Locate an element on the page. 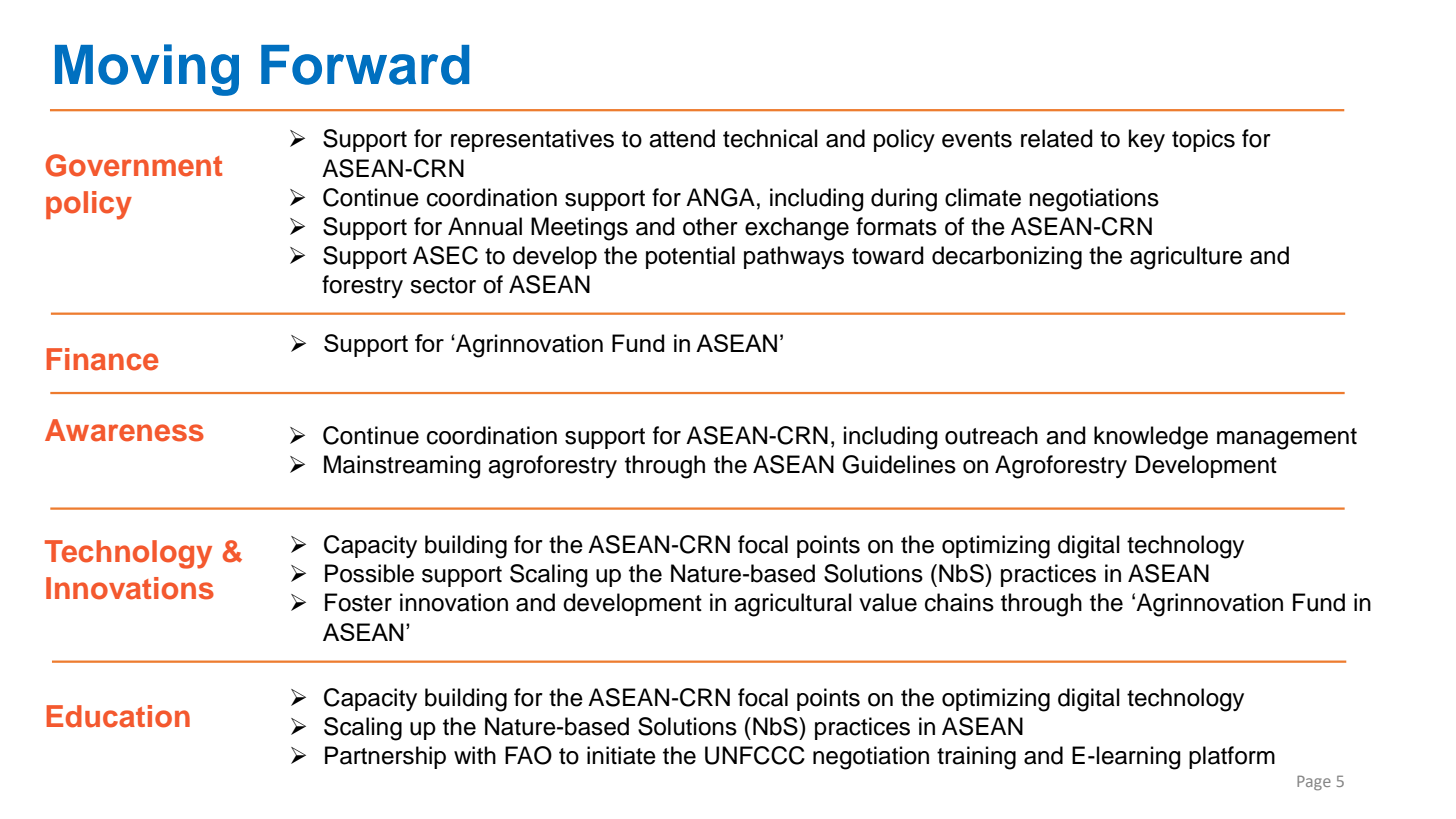 Image resolution: width=1456 pixels, height=819 pixels. chains is located at coordinates (959, 602).
